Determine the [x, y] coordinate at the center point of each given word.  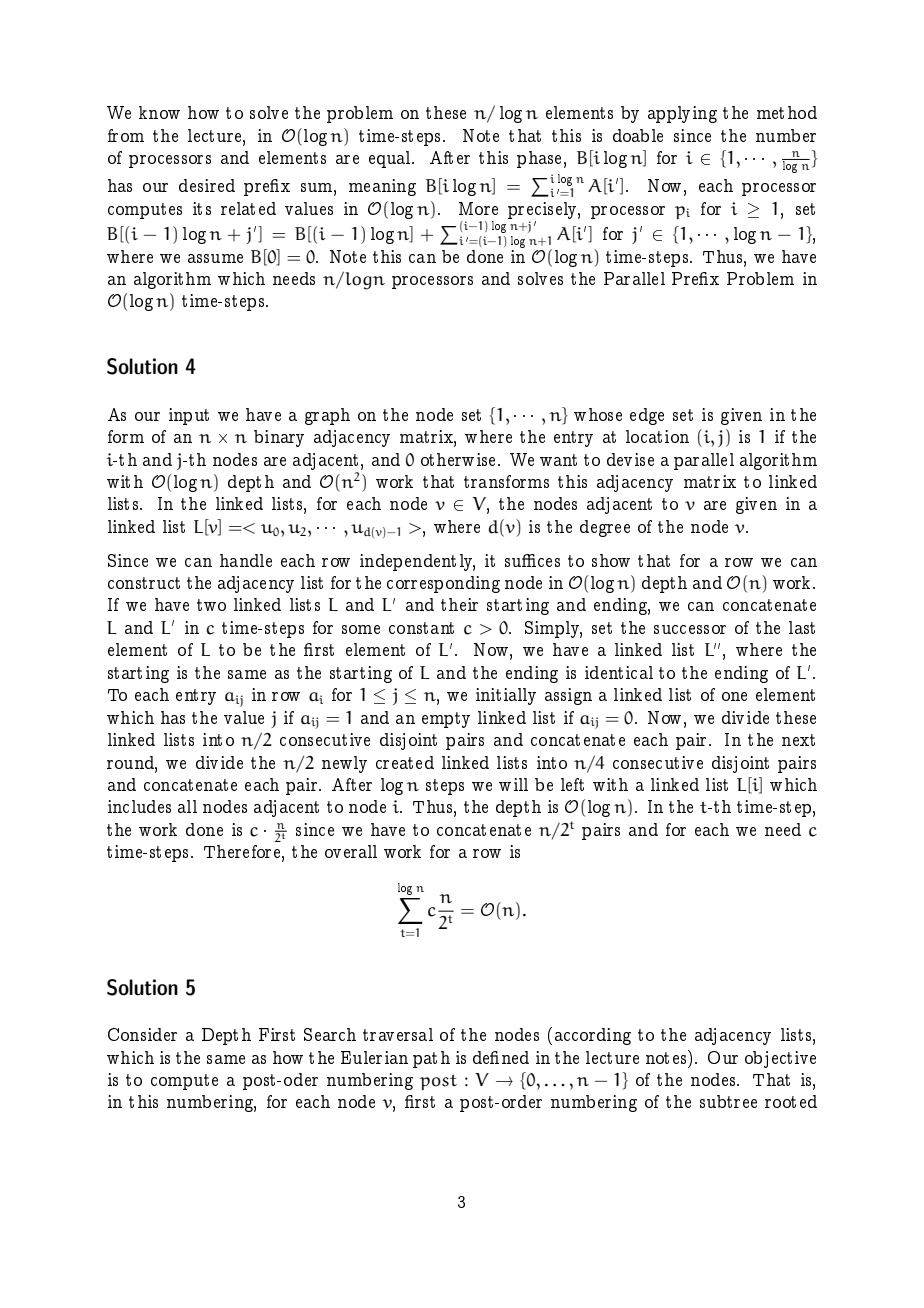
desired [207, 185]
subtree [728, 1101]
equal [391, 159]
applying [682, 114]
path [431, 1059]
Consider [142, 1034]
